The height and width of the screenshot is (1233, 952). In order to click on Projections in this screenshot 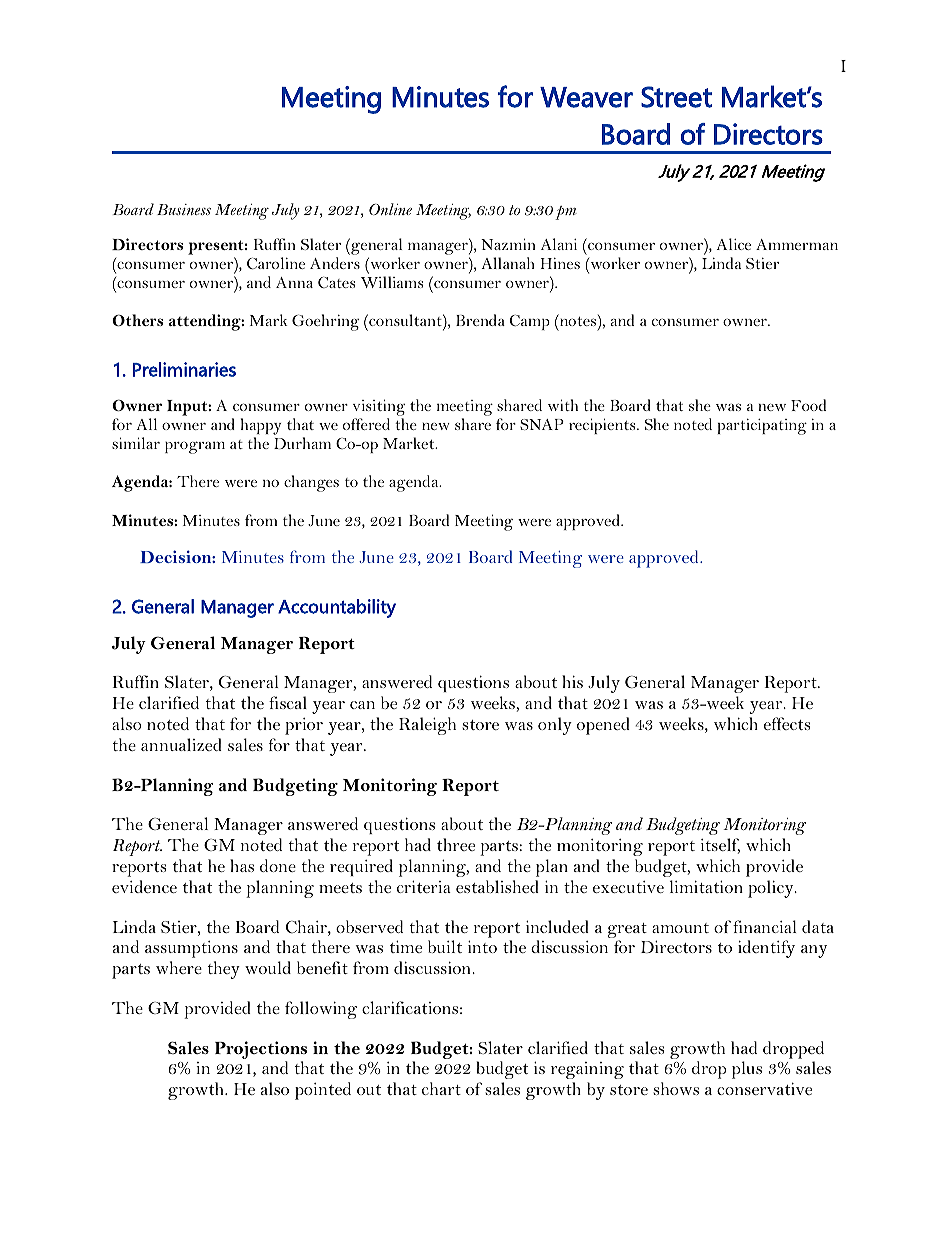, I will do `click(261, 1050)`.
